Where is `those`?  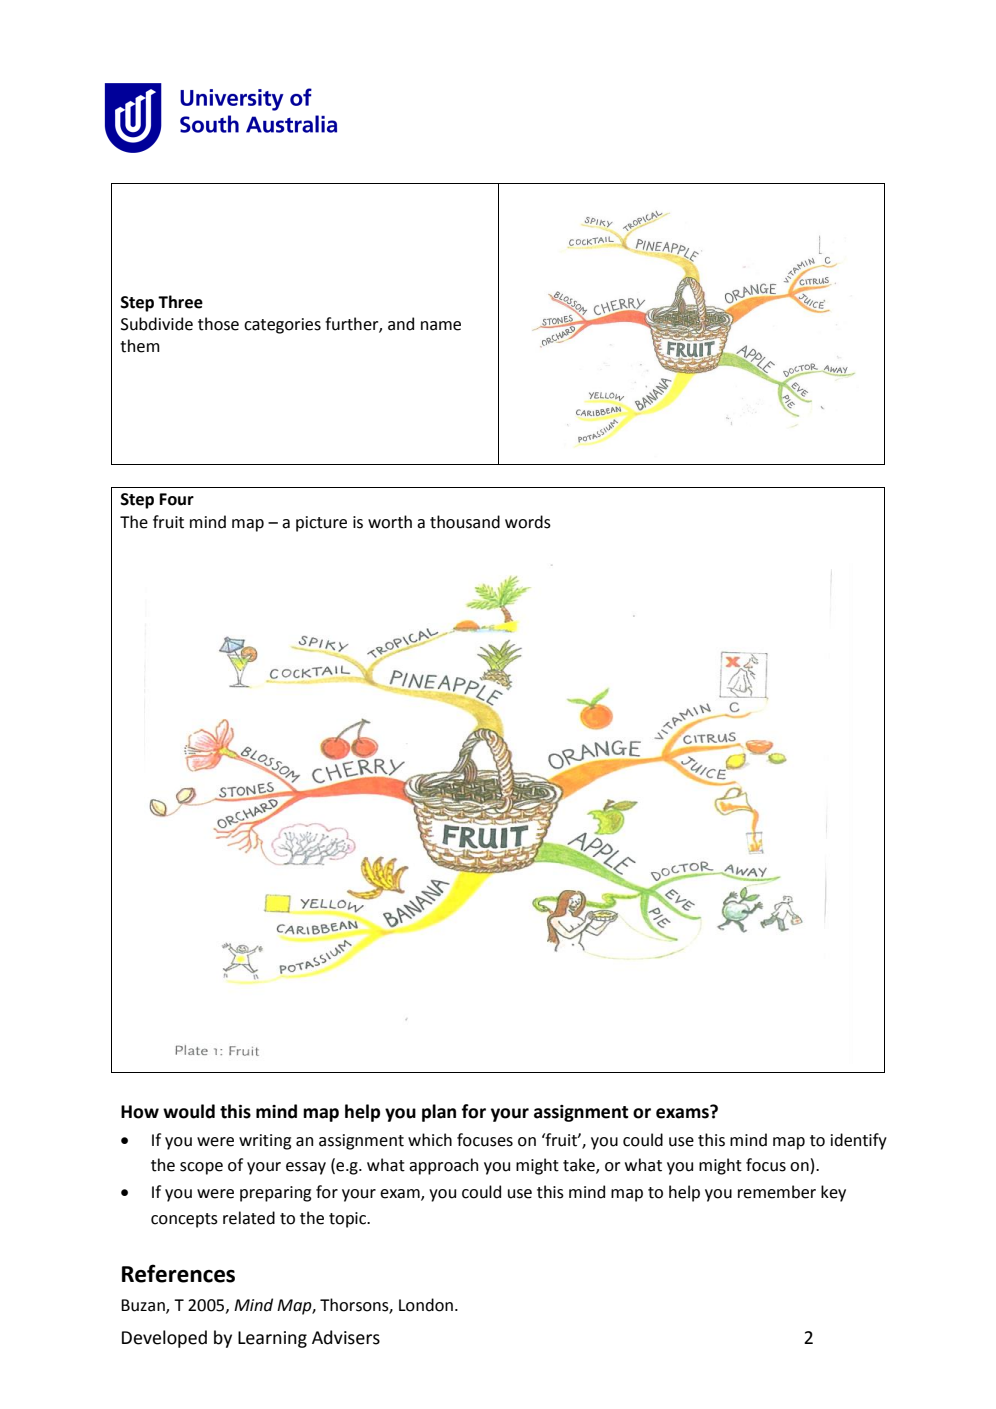 those is located at coordinates (218, 324).
